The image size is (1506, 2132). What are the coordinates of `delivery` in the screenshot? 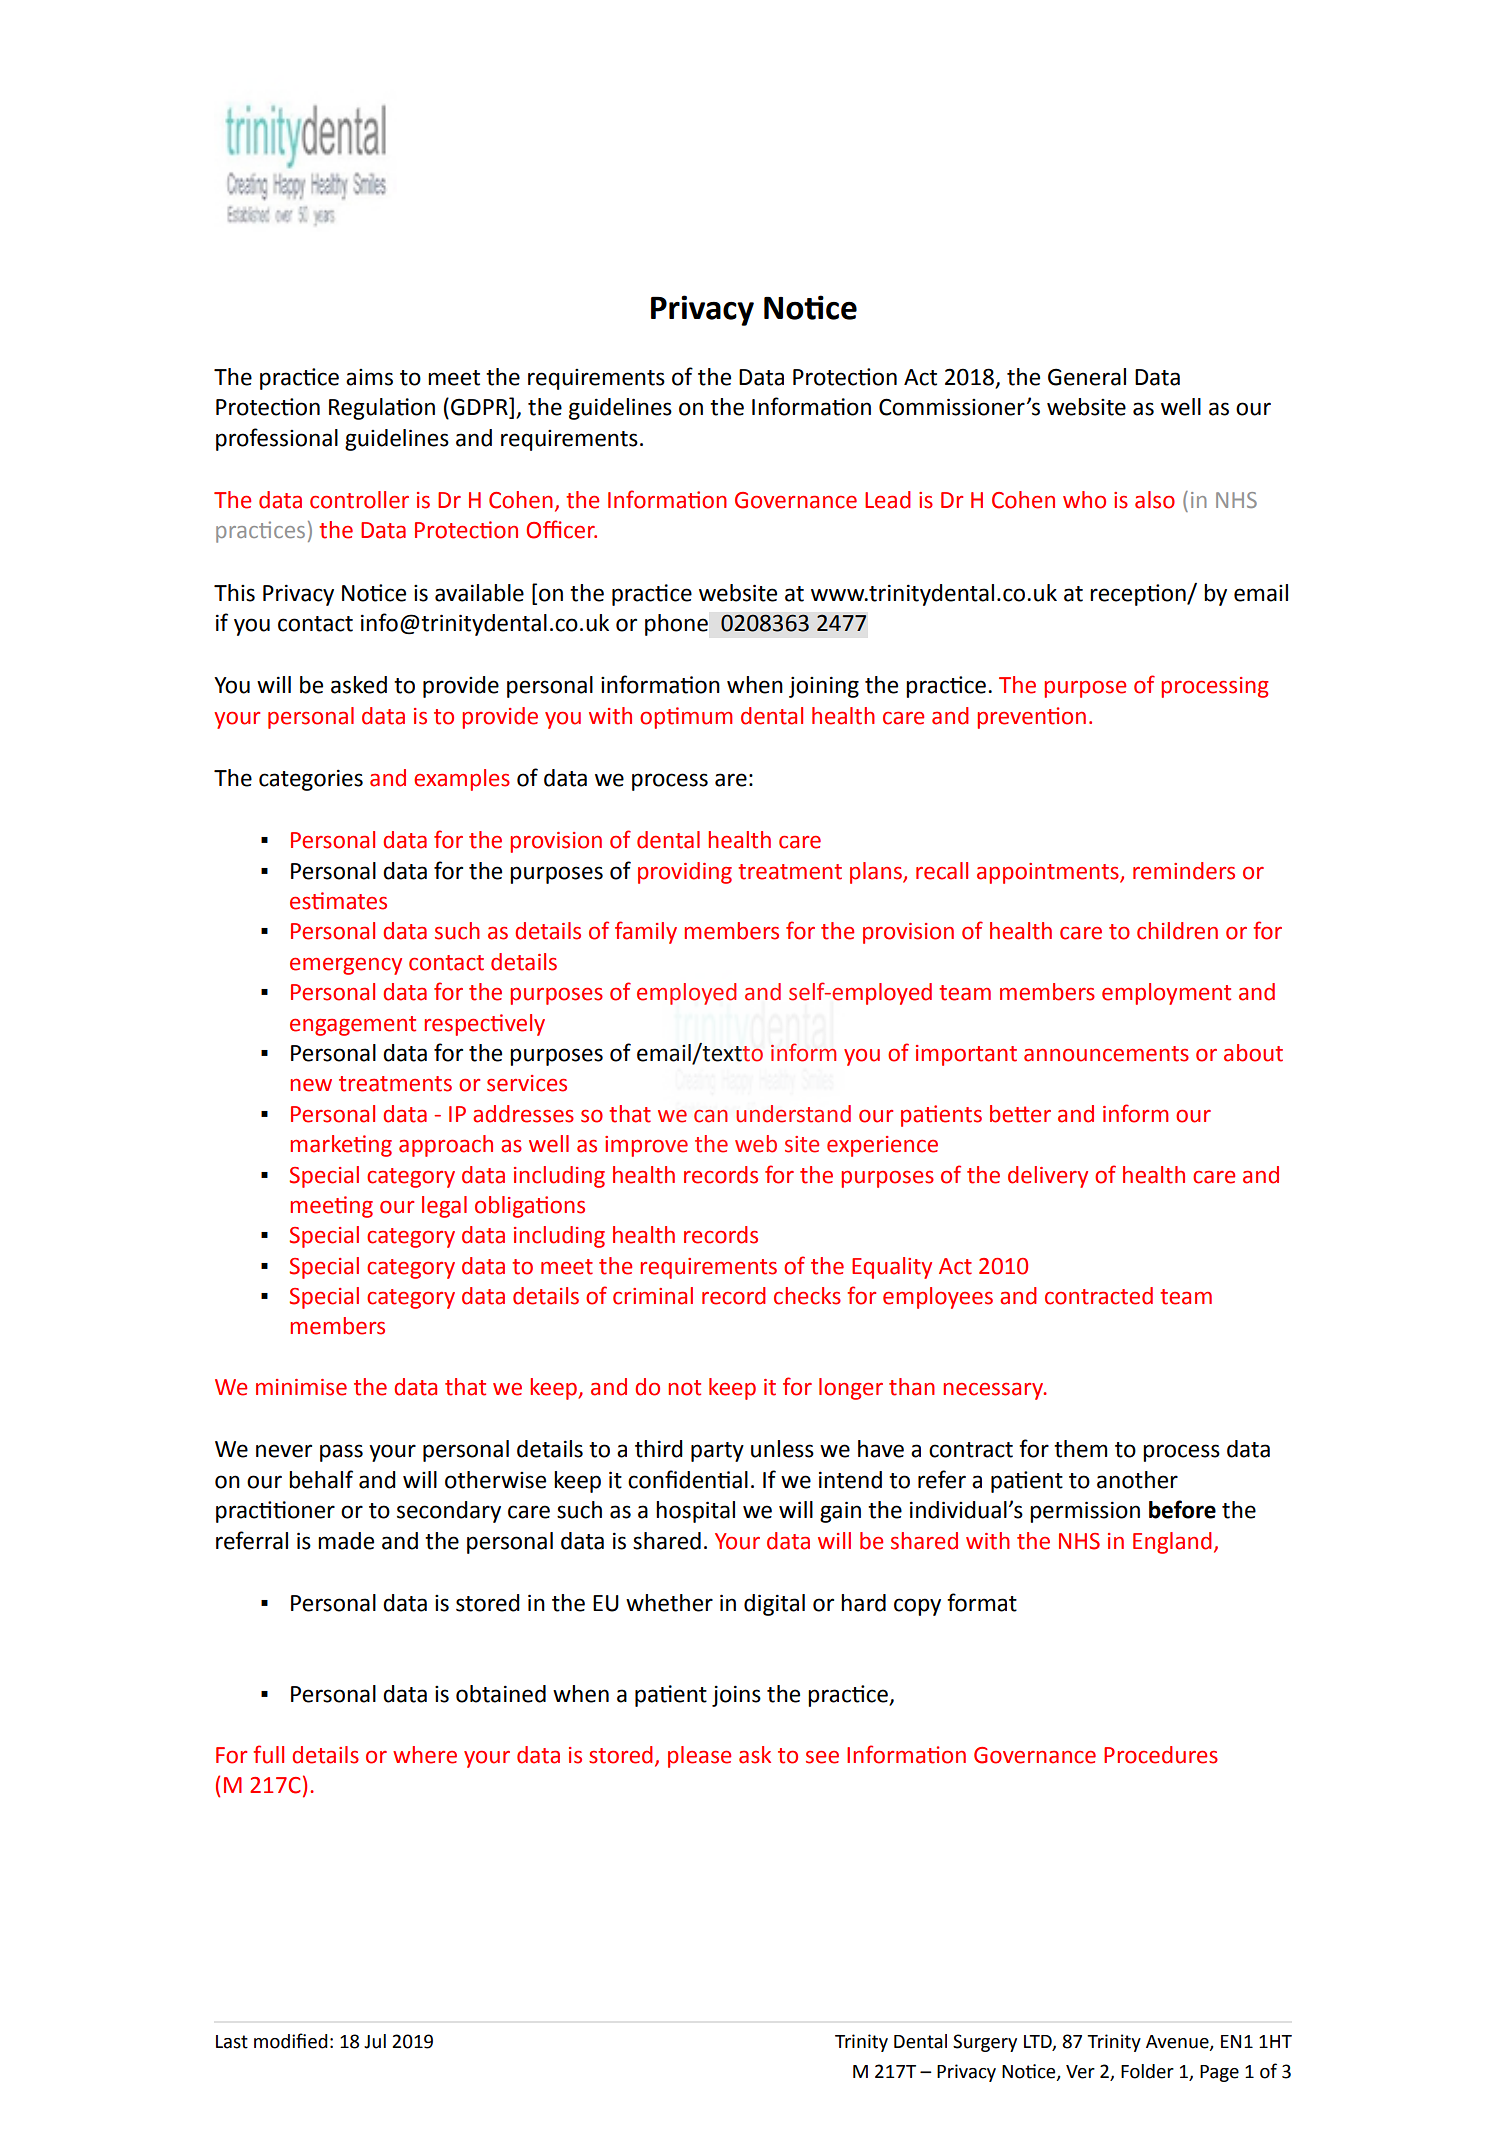 It's located at (1048, 1177).
